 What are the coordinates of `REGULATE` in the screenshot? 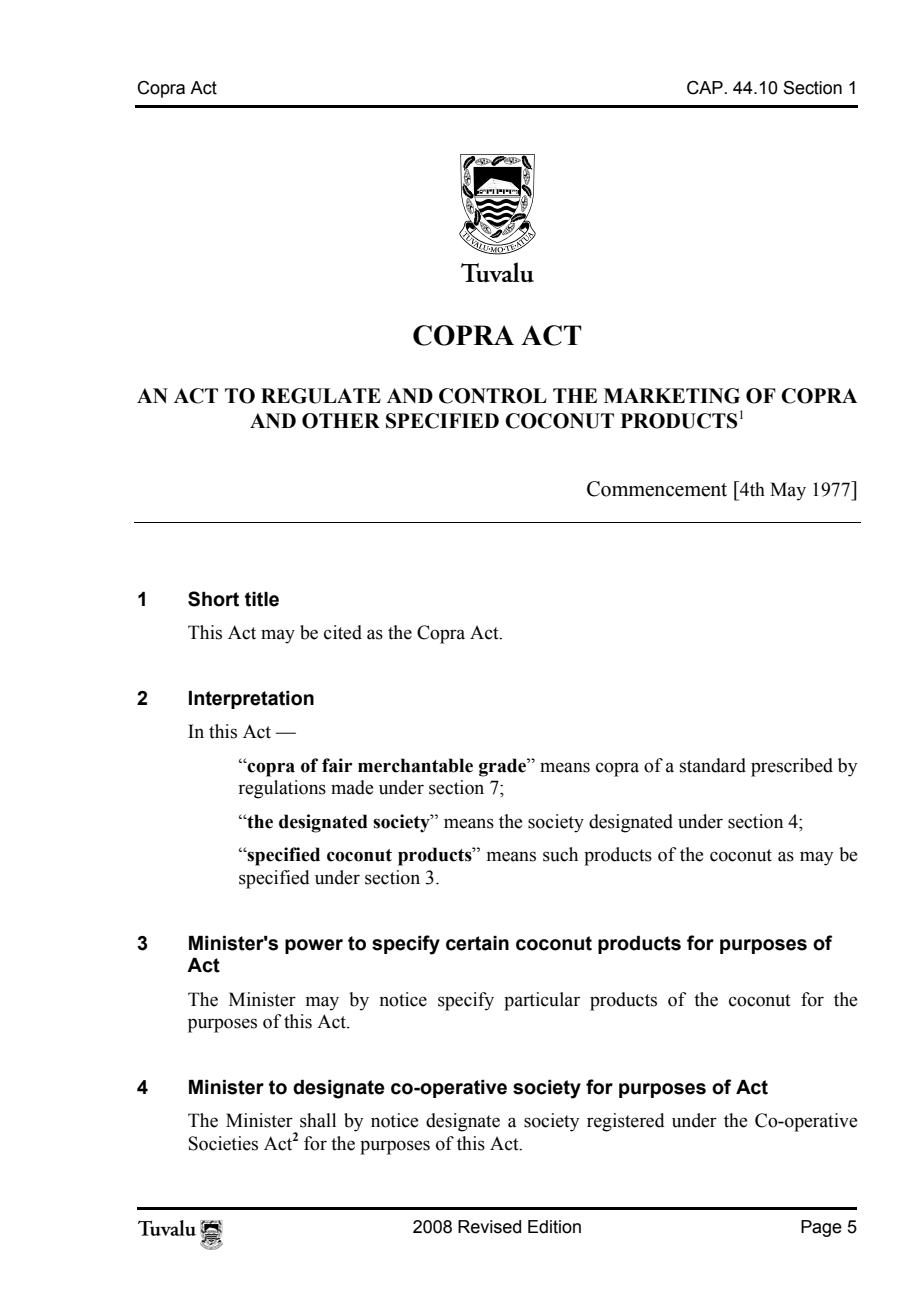 It's located at (321, 396).
